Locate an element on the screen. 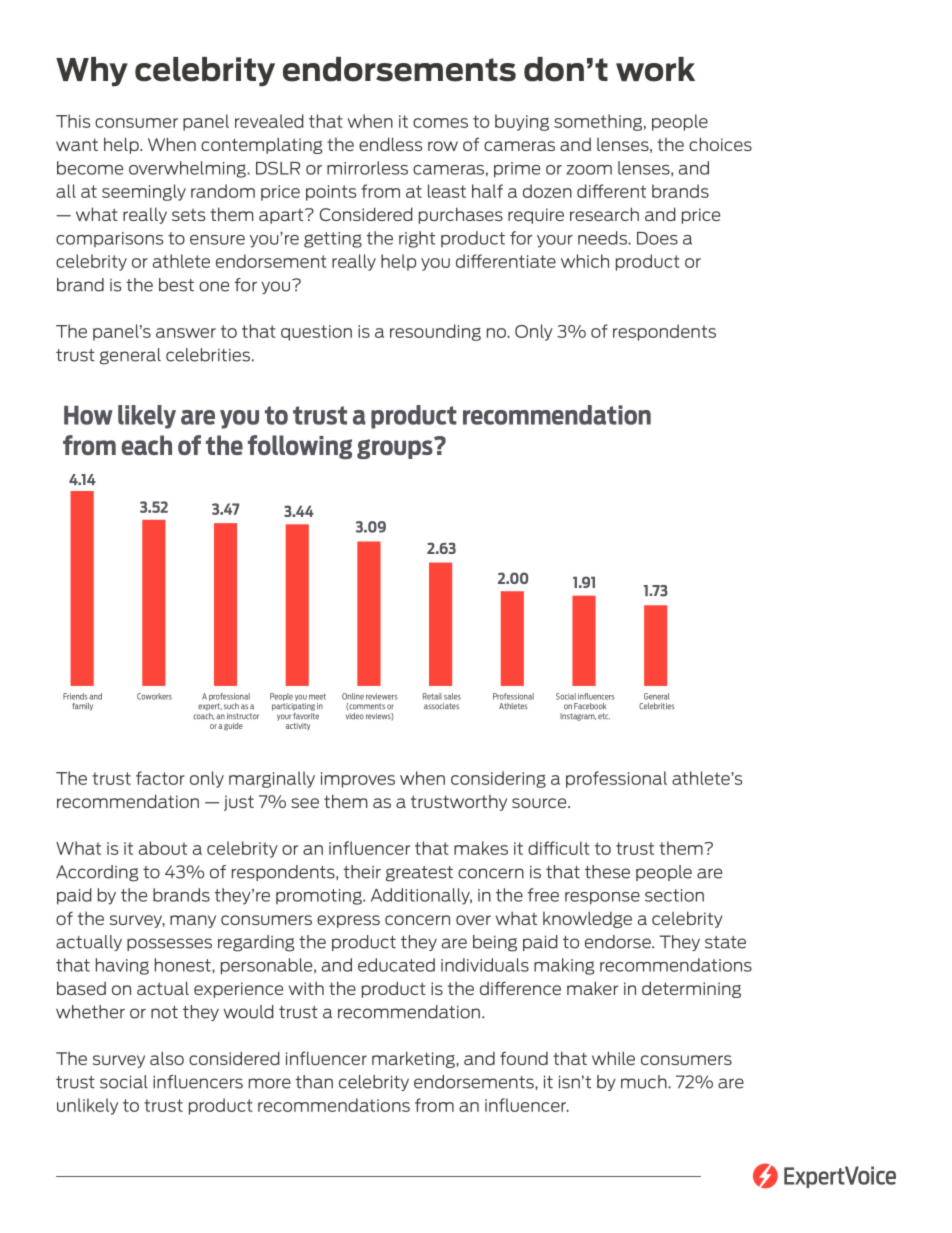  reviewers is located at coordinates (382, 696).
